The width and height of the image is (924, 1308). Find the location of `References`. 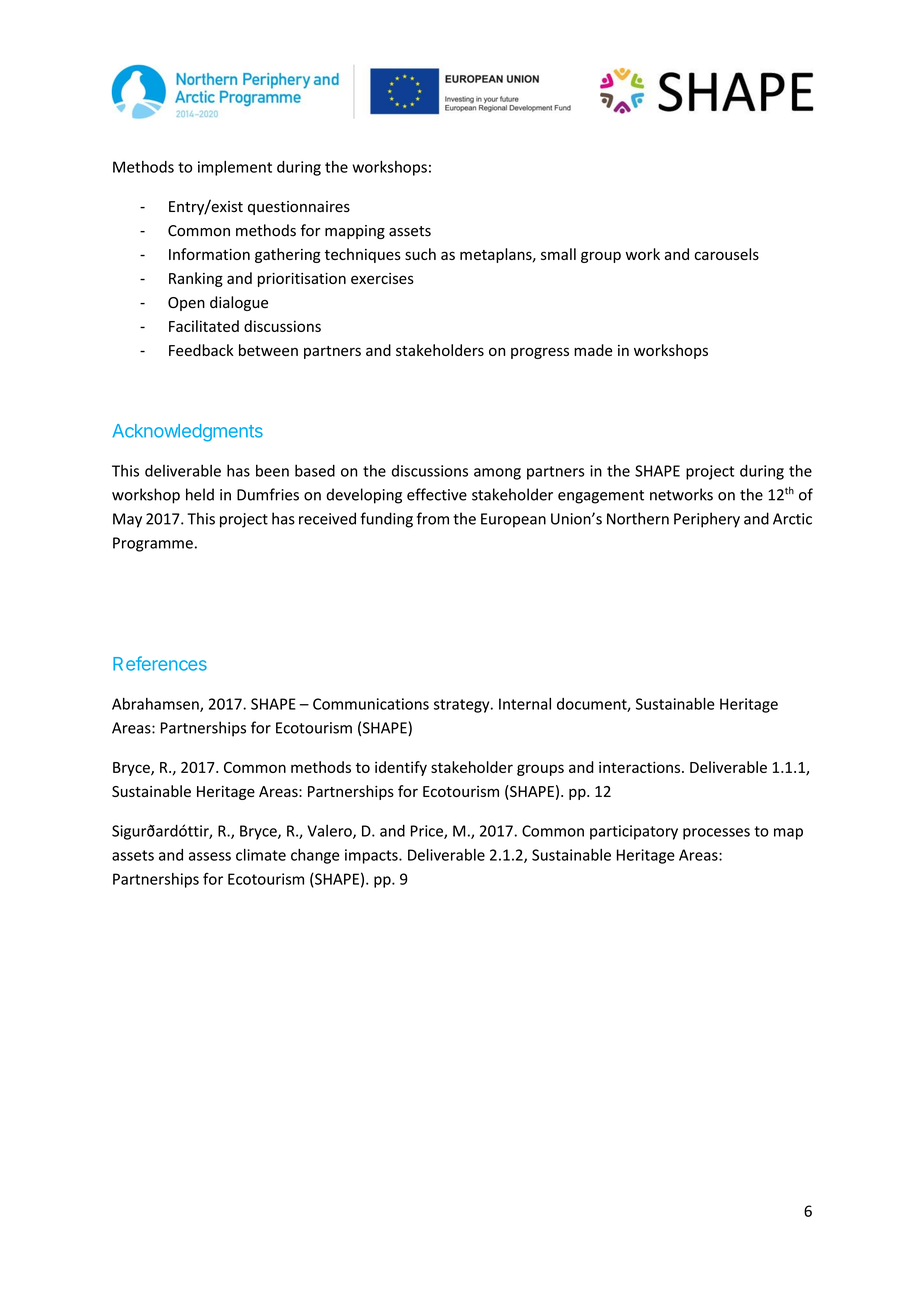

References is located at coordinates (160, 663).
